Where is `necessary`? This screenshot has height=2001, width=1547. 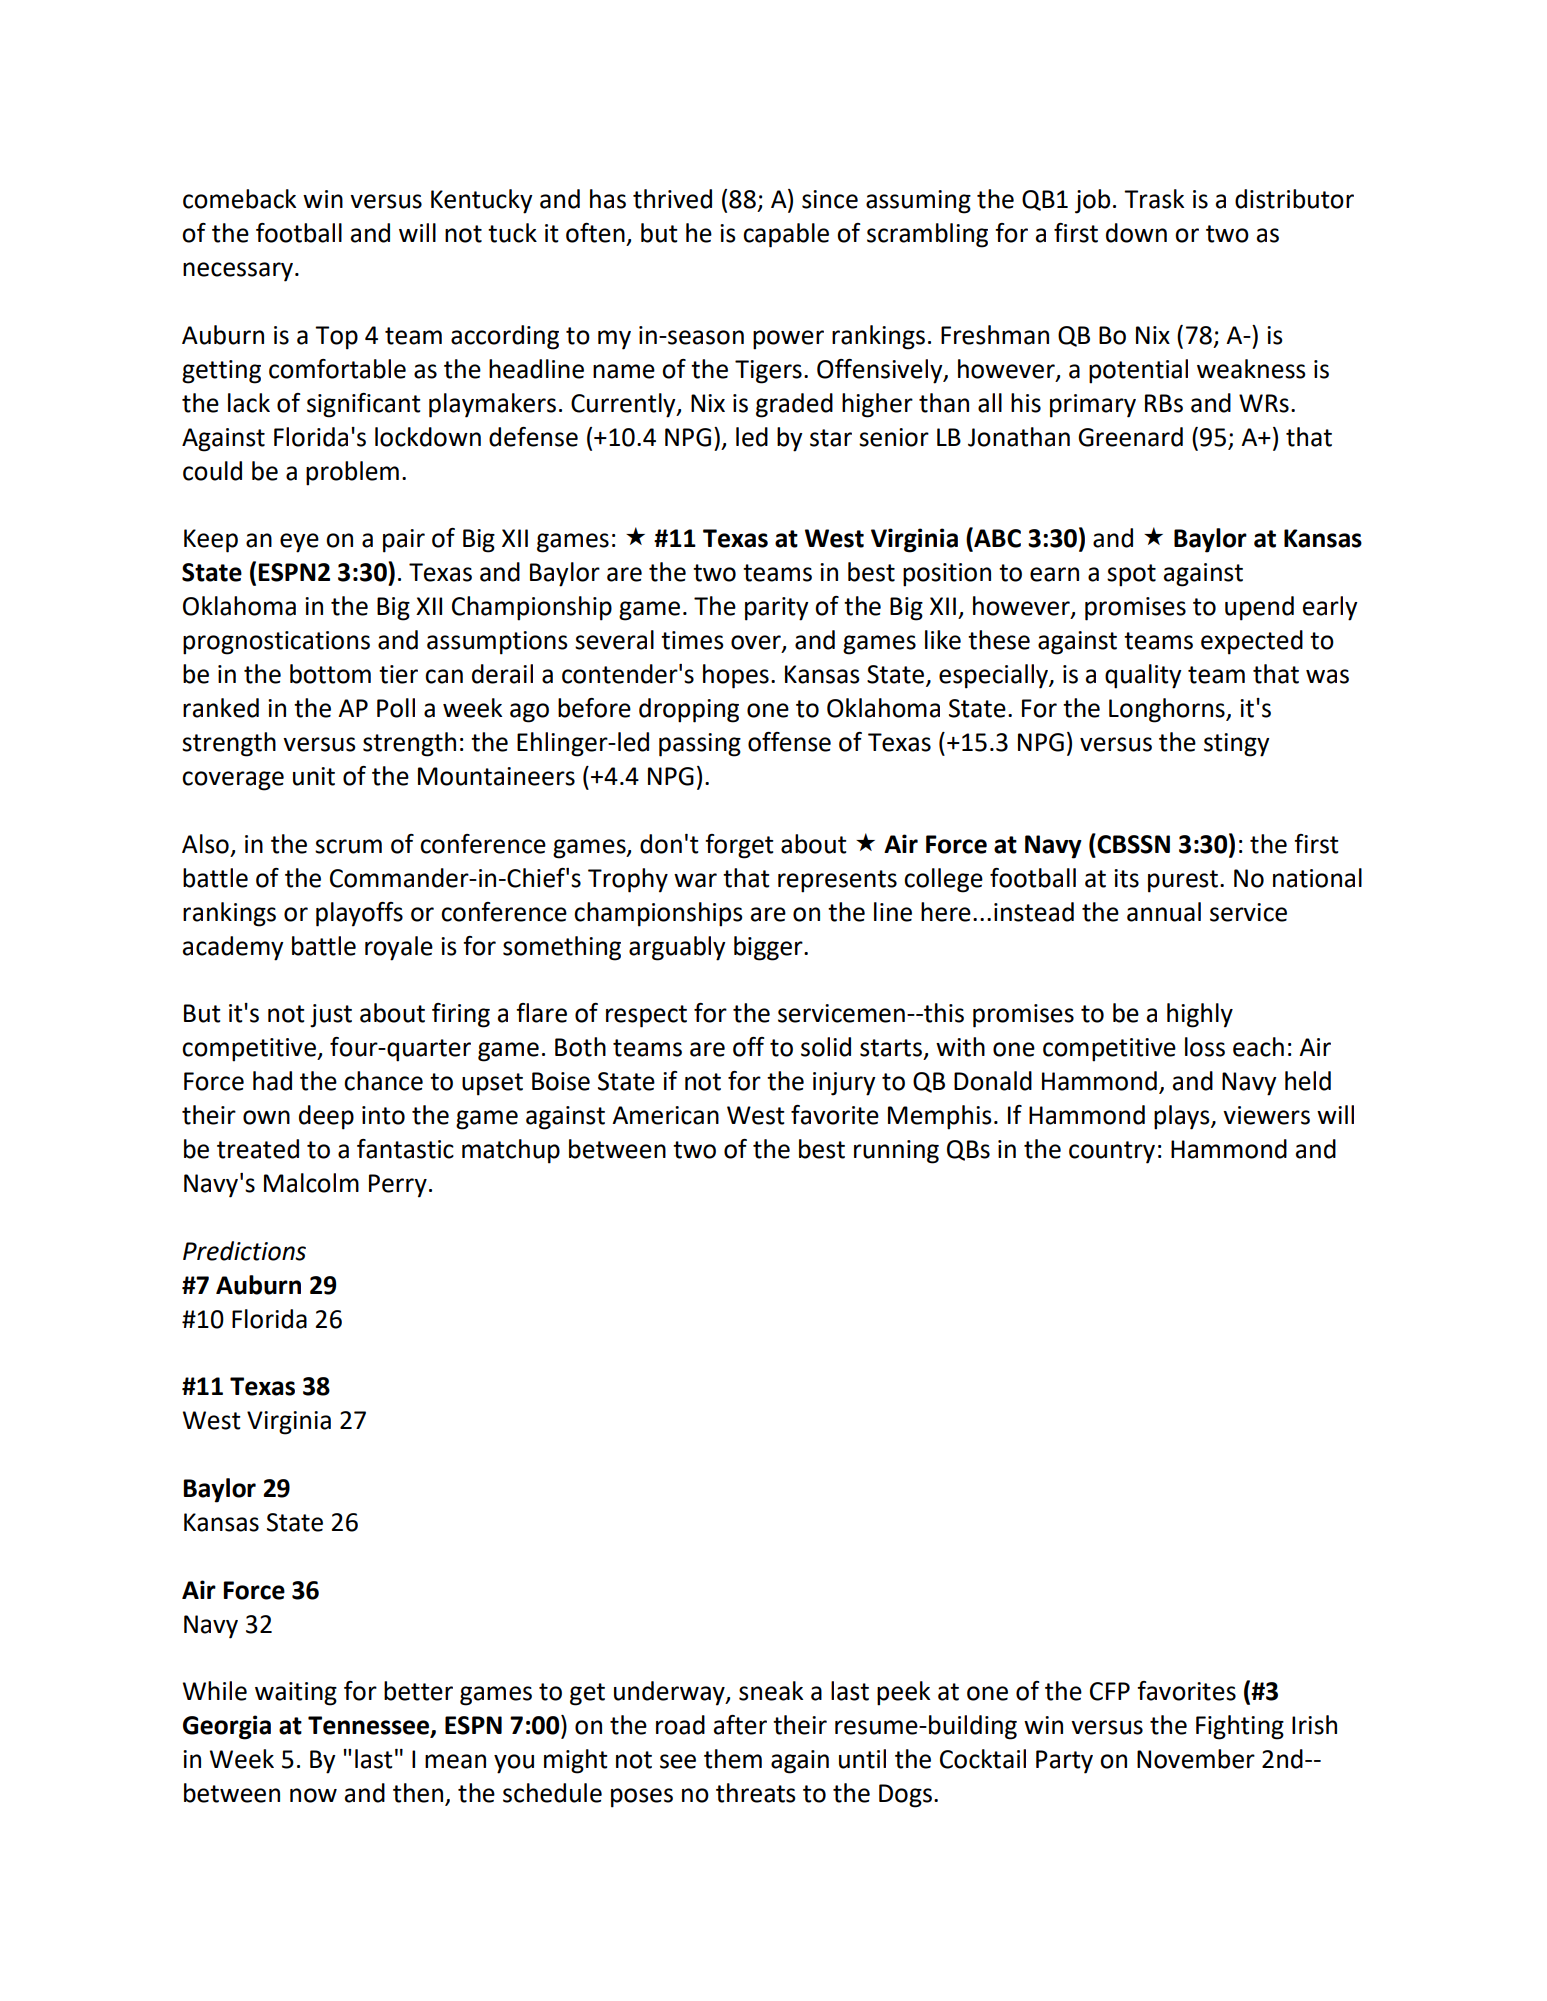
necessary is located at coordinates (239, 272).
